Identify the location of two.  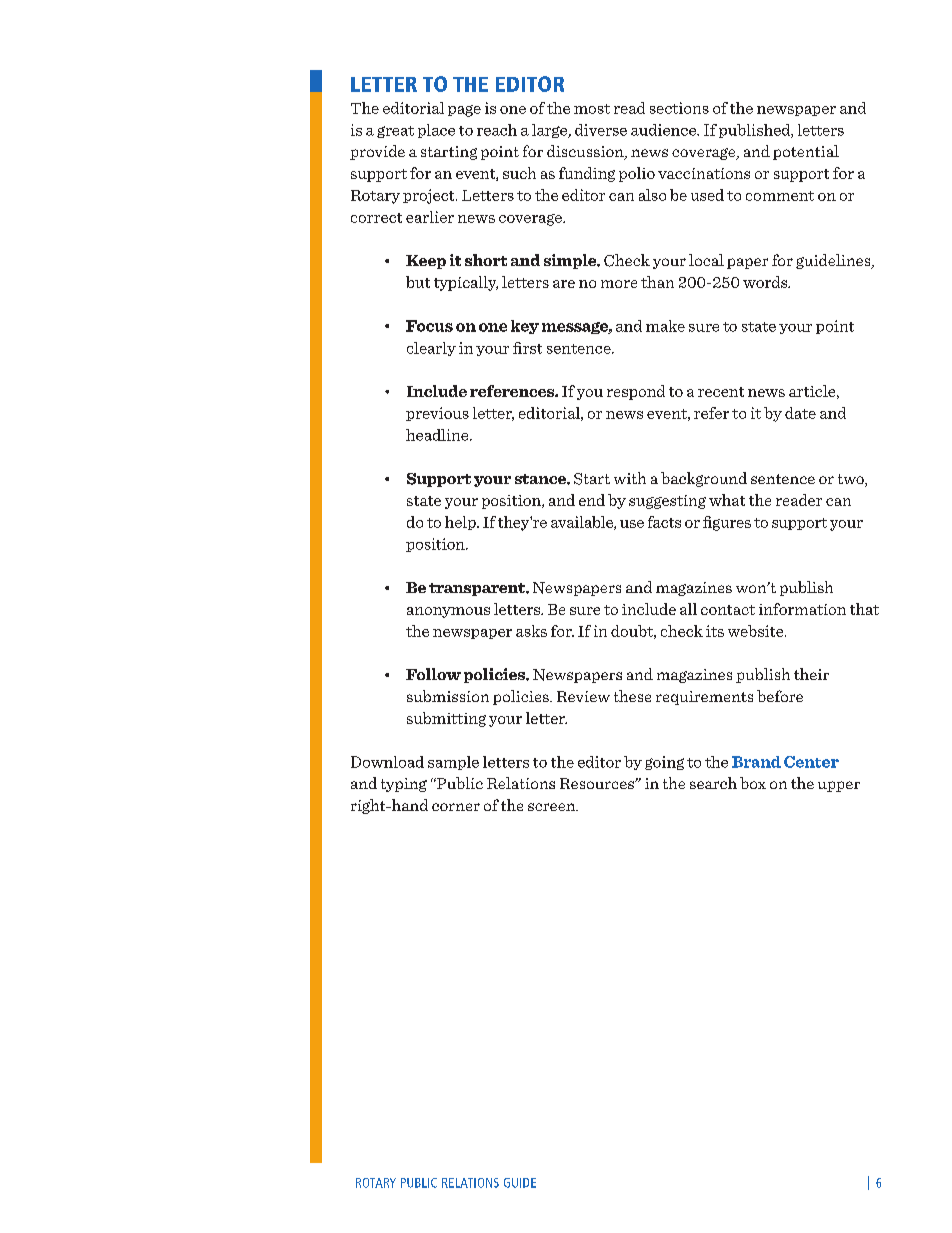
(852, 480).
